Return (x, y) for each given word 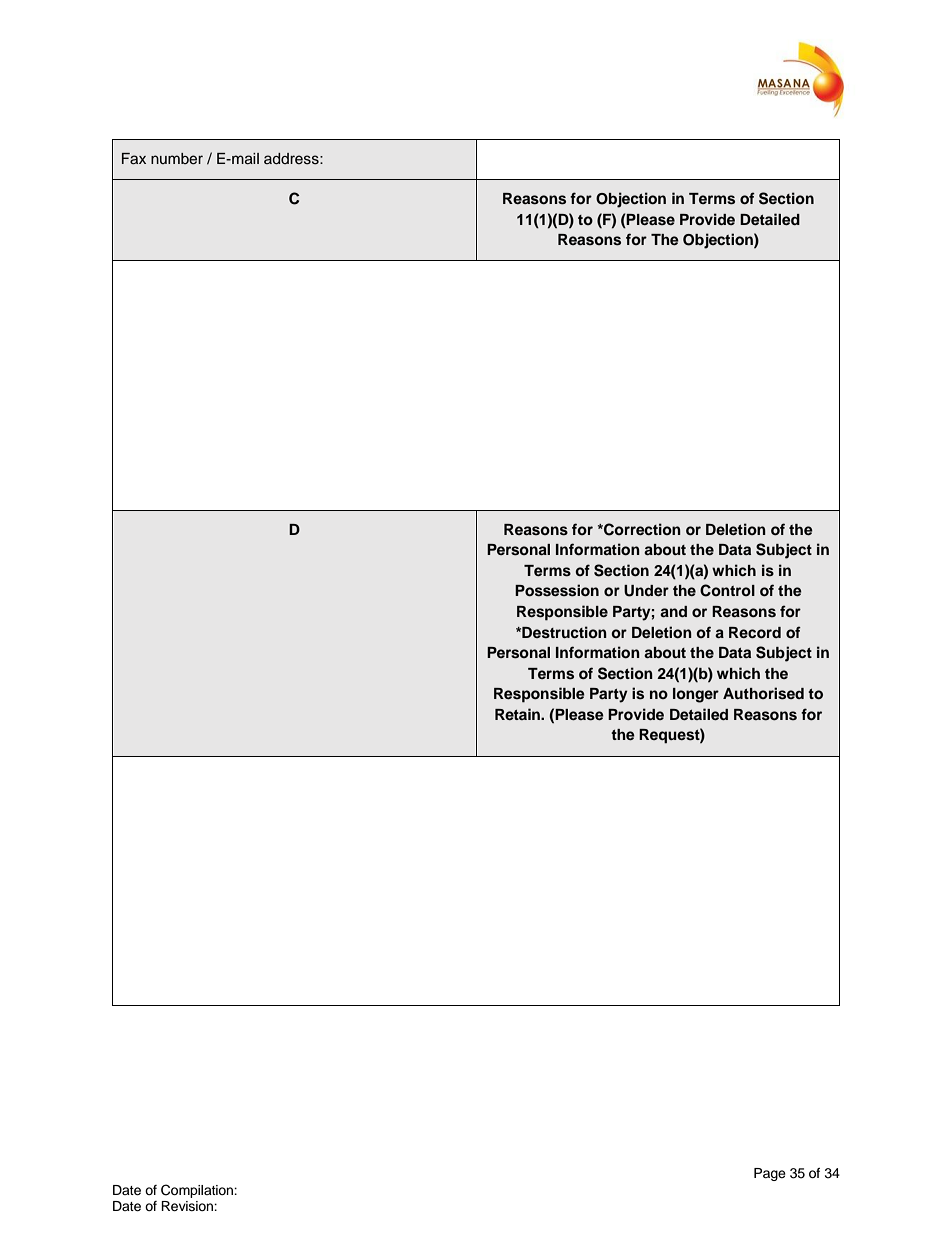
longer (696, 695)
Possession (557, 590)
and (673, 611)
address (292, 159)
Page (770, 1174)
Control (727, 590)
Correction (641, 529)
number (177, 159)
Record (755, 633)
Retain (518, 714)
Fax (134, 158)
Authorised (763, 693)
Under (646, 591)
